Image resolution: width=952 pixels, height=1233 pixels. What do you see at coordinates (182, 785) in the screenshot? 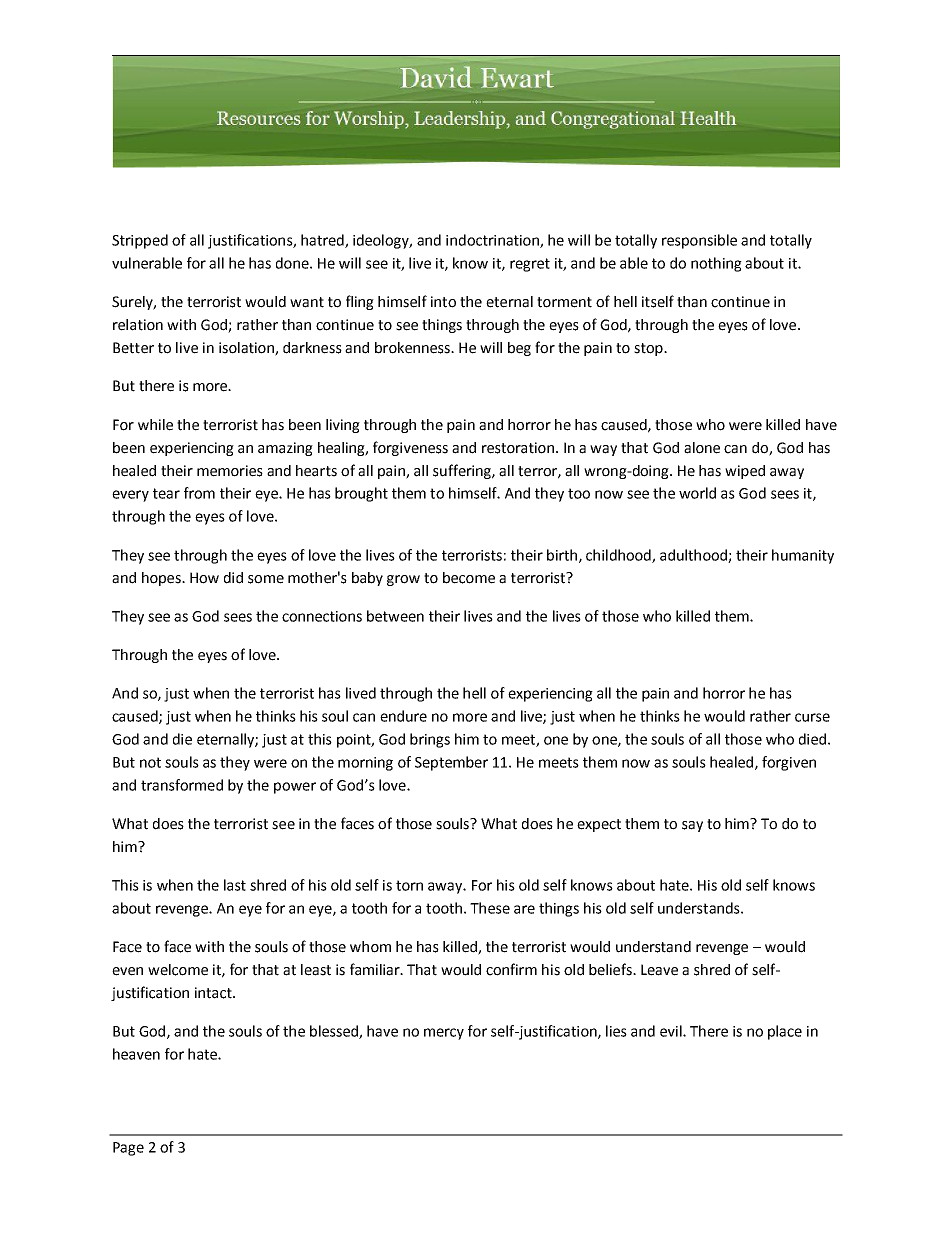
I see `transformed` at bounding box center [182, 785].
